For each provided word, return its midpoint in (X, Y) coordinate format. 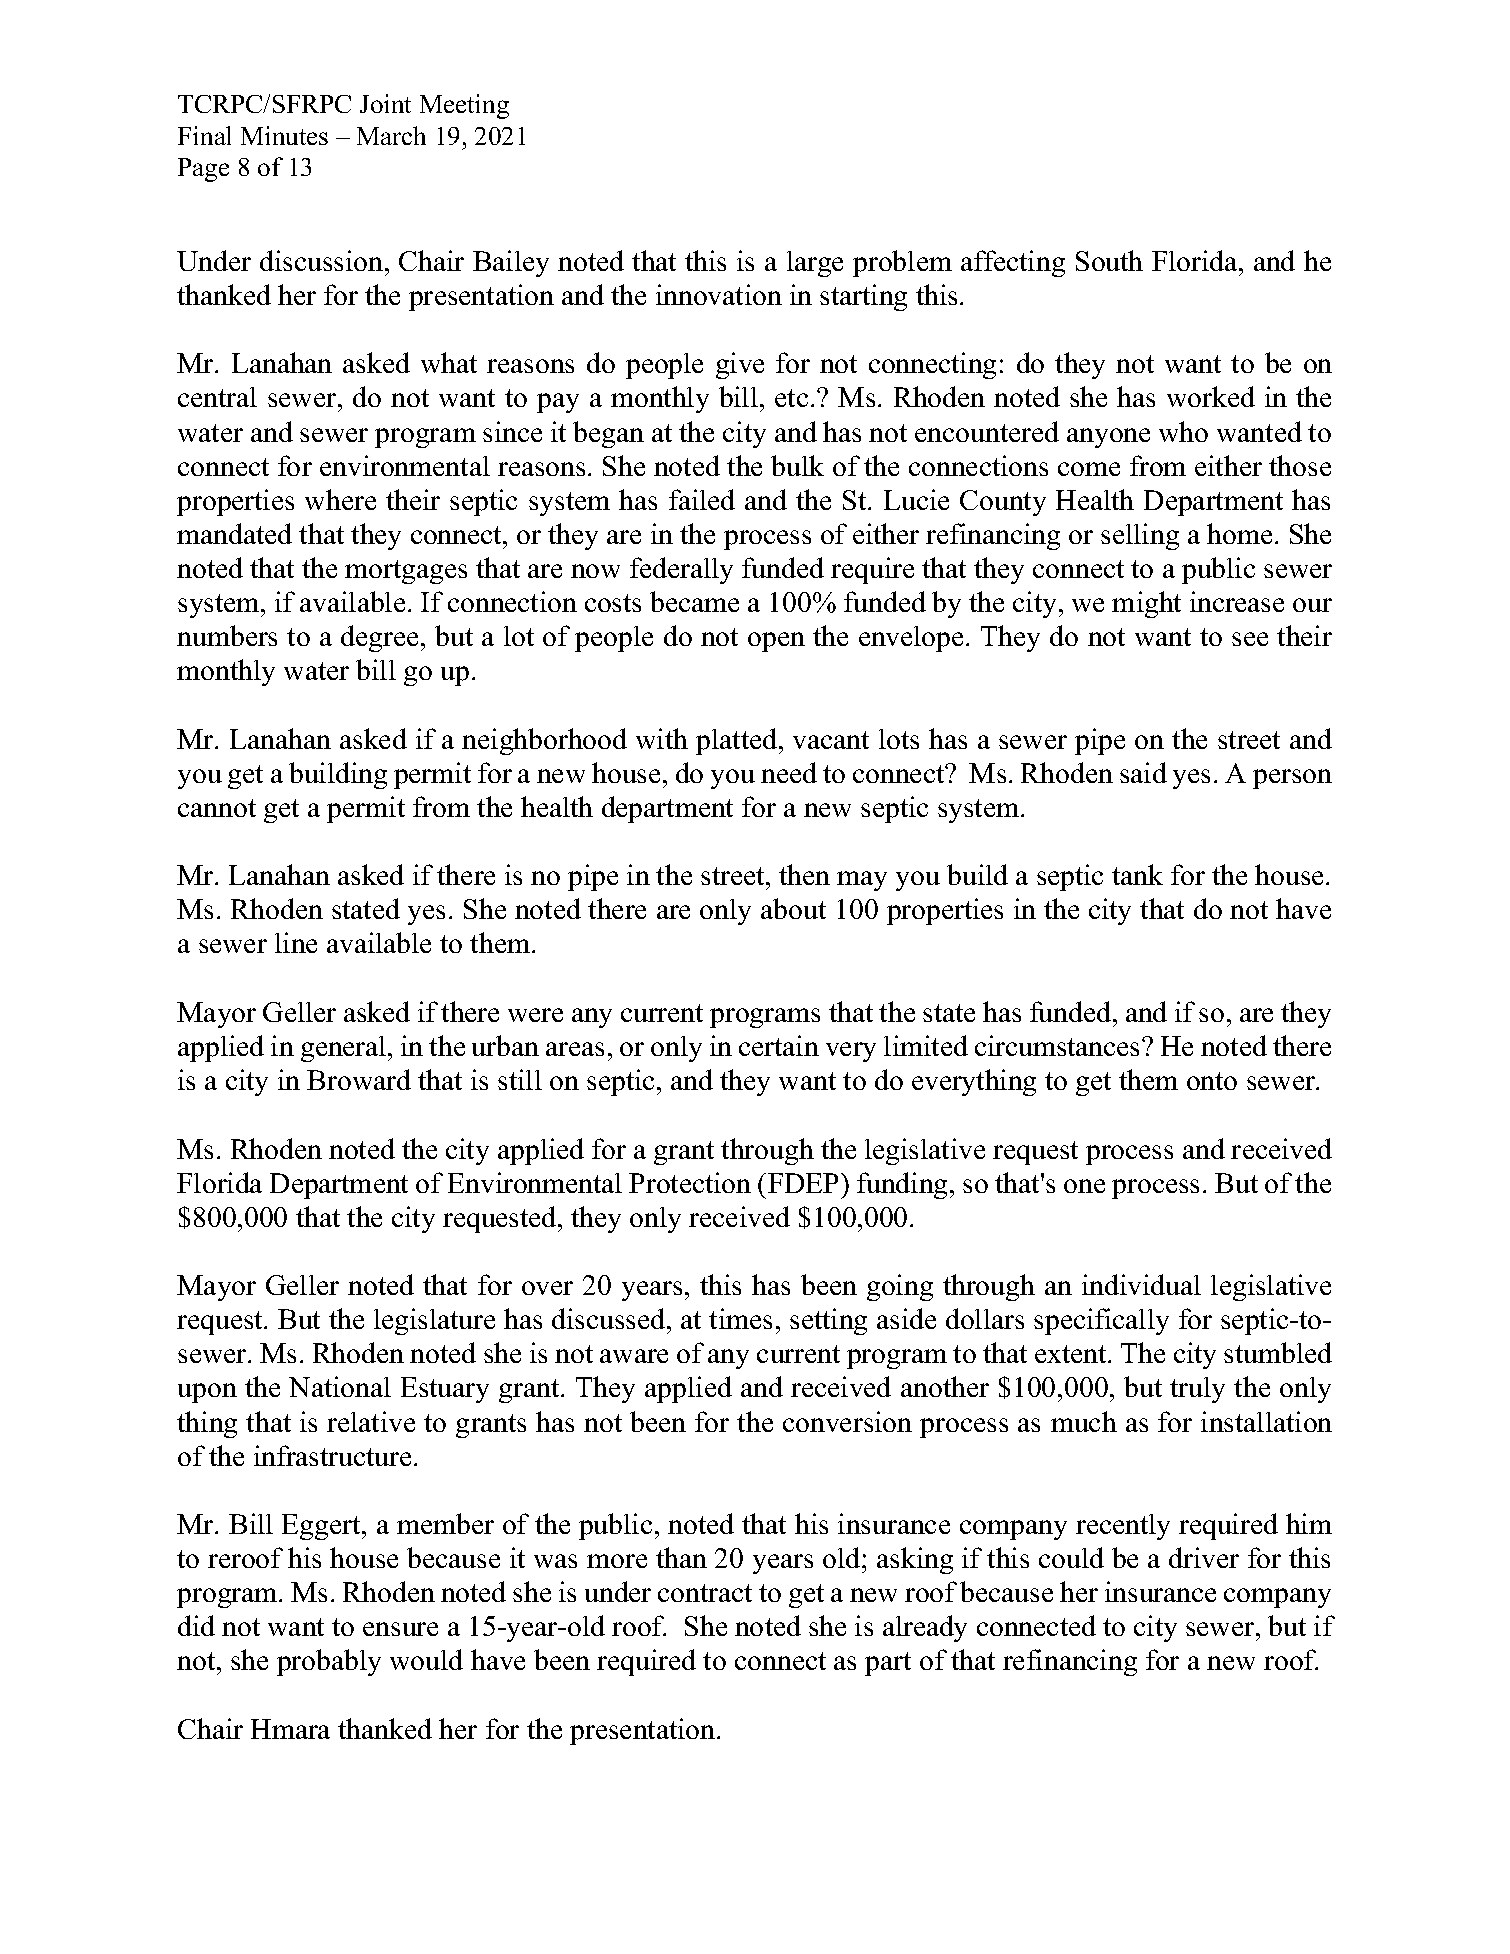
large (815, 264)
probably (329, 1662)
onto (1212, 1081)
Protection (690, 1182)
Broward (359, 1079)
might (1146, 604)
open (776, 642)
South (1109, 260)
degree (379, 638)
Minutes (284, 135)
